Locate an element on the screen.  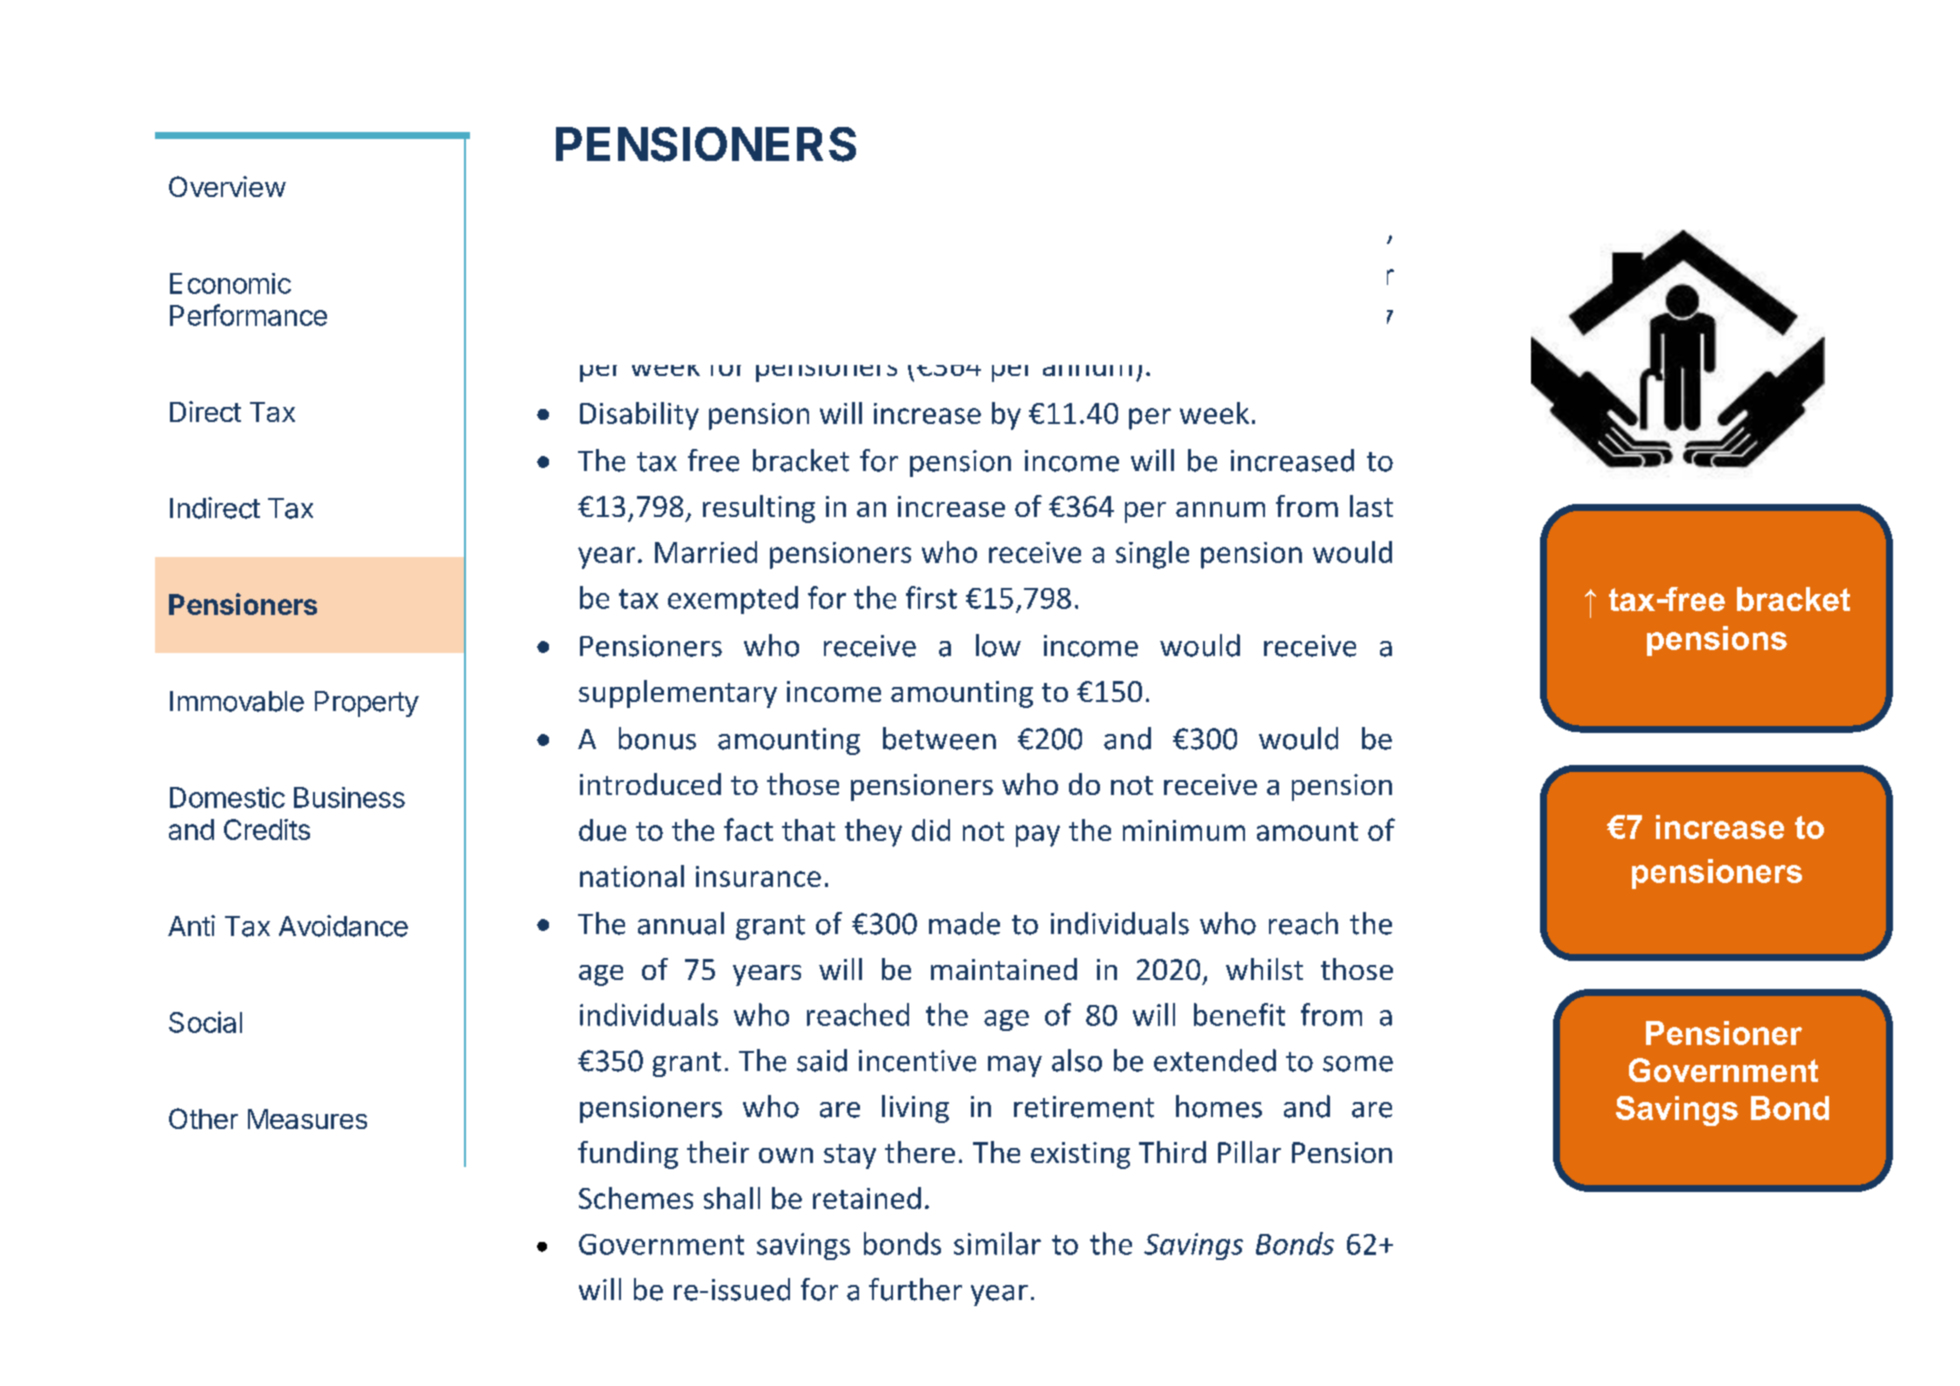
Disability is located at coordinates (639, 416).
